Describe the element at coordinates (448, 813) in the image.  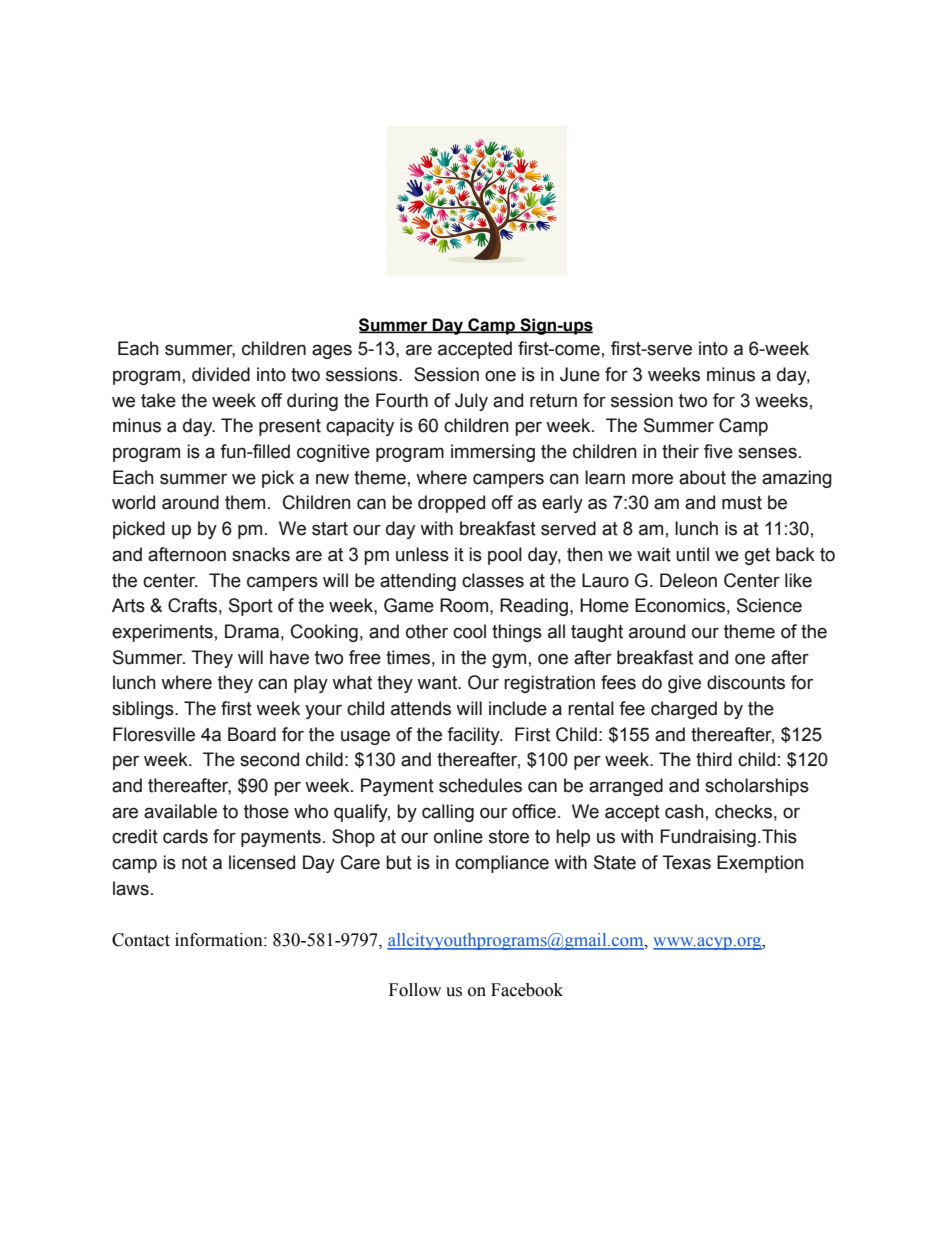
I see `calling` at that location.
